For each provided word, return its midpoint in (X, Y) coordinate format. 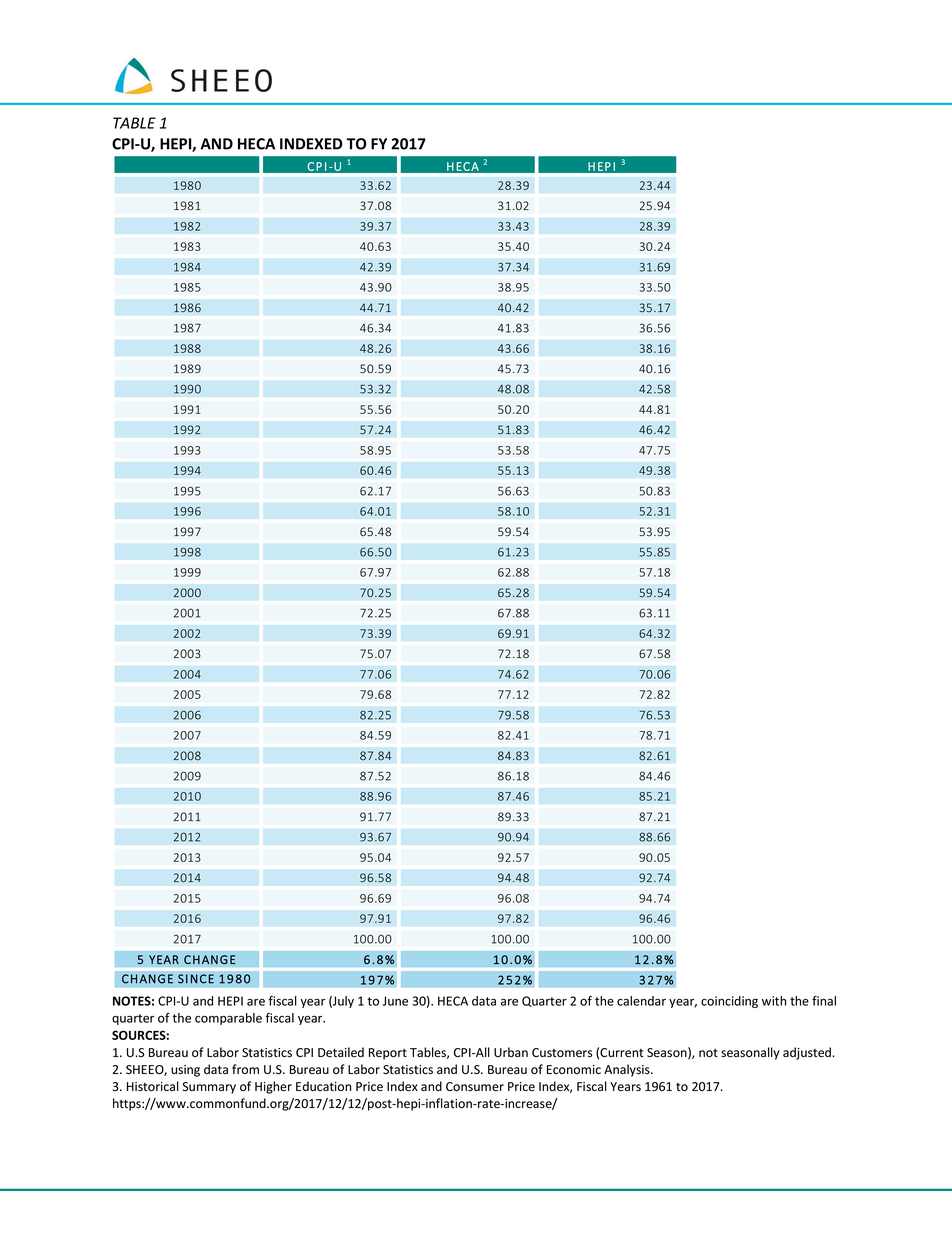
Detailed (341, 1052)
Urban (511, 1052)
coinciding (729, 1002)
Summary (209, 1088)
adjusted (808, 1053)
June (395, 1001)
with (774, 1001)
